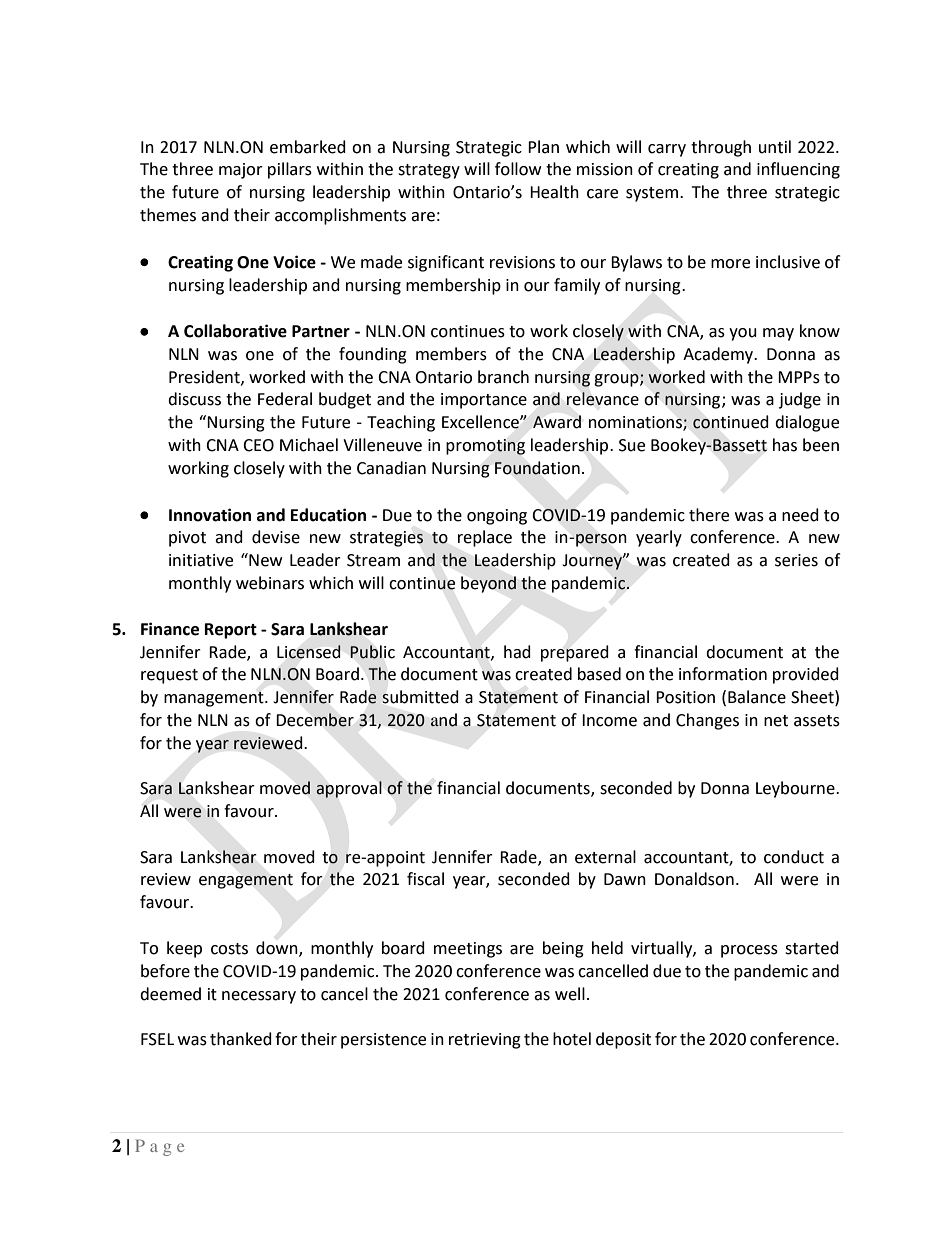 This document has width=952, height=1233. Describe the element at coordinates (241, 171) in the document. I see `major` at that location.
